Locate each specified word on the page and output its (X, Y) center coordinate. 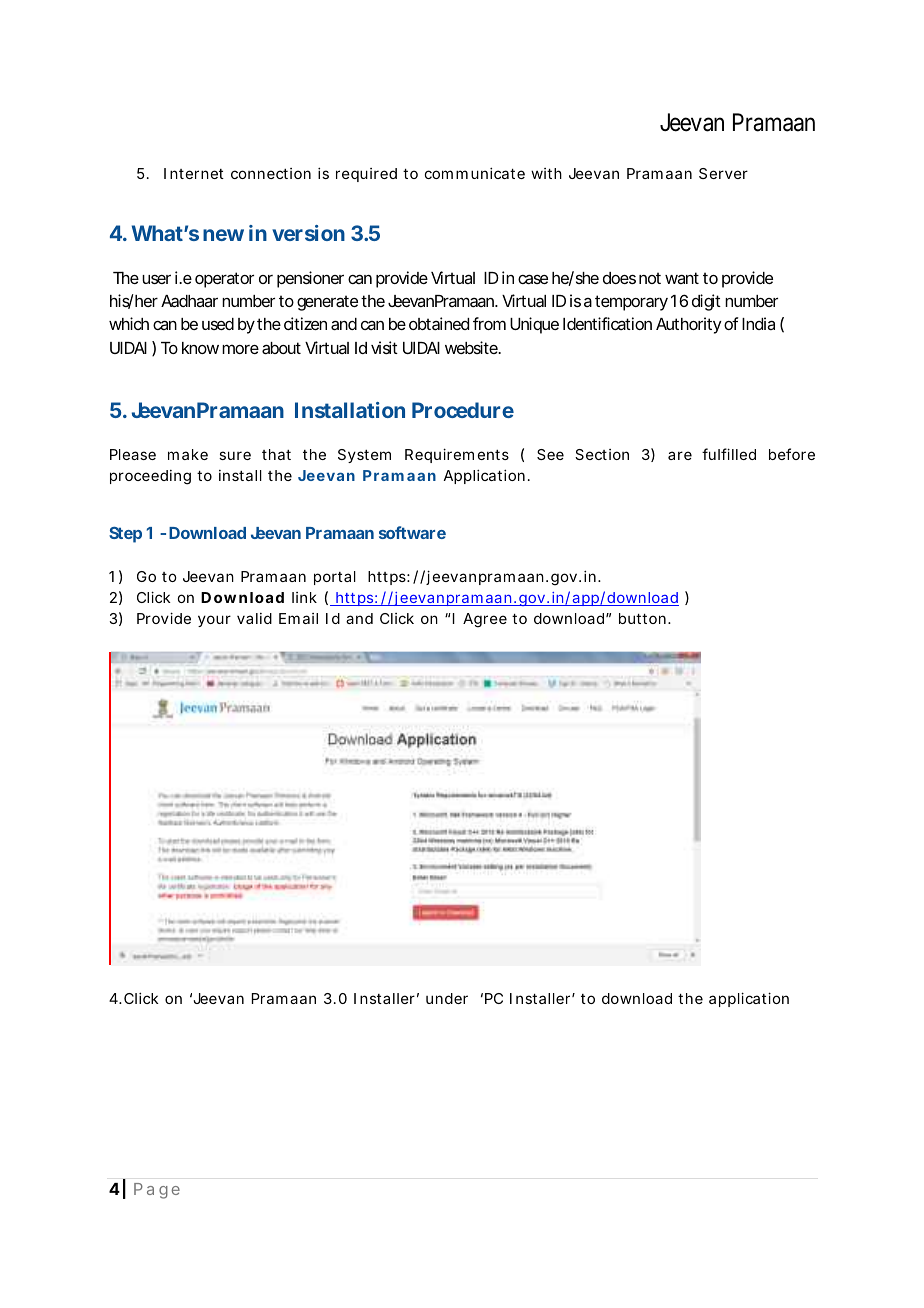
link (304, 597)
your (214, 621)
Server (723, 173)
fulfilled (729, 454)
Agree (485, 620)
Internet (194, 173)
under (447, 998)
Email (298, 618)
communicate (475, 173)
